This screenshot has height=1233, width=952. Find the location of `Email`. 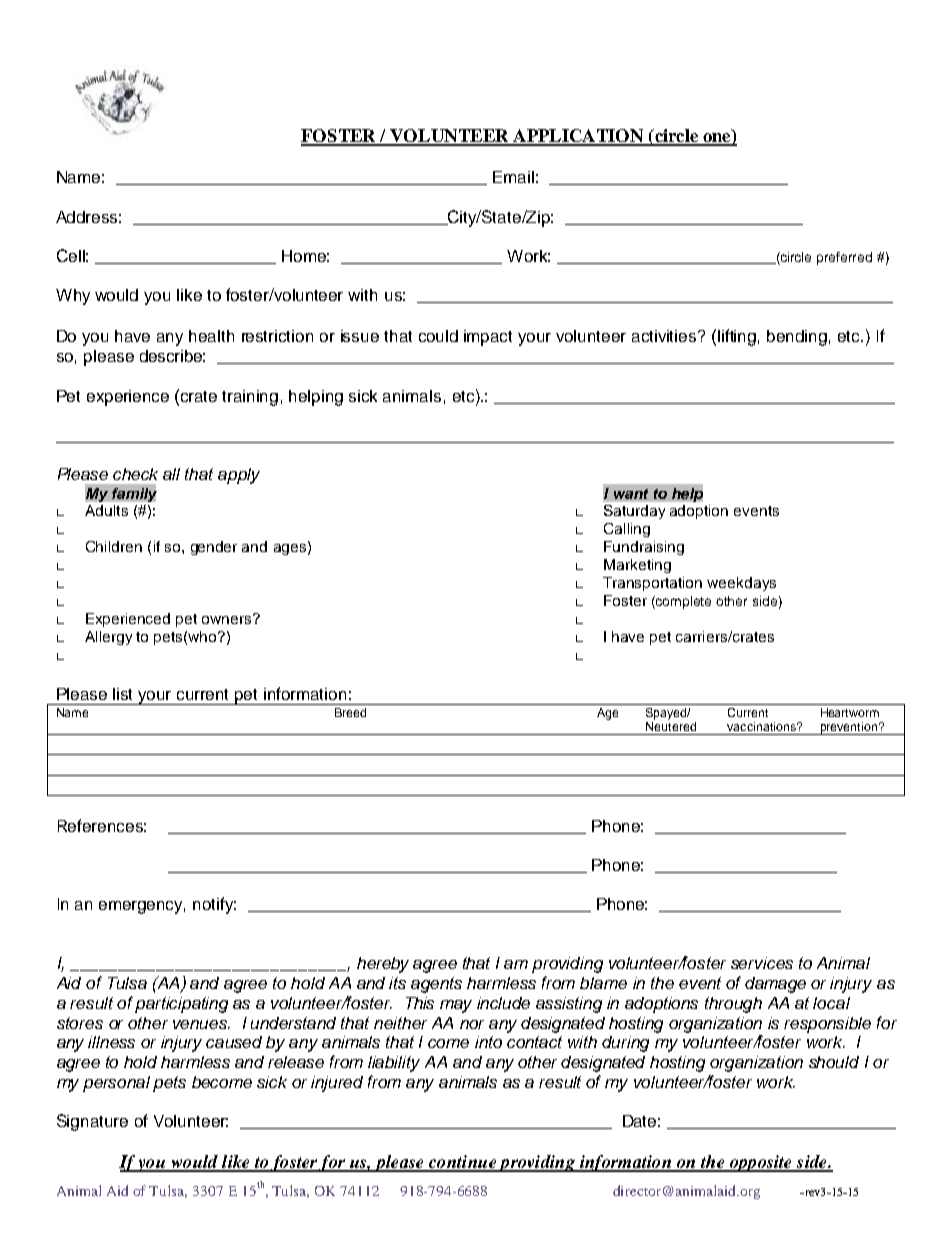

Email is located at coordinates (513, 177).
